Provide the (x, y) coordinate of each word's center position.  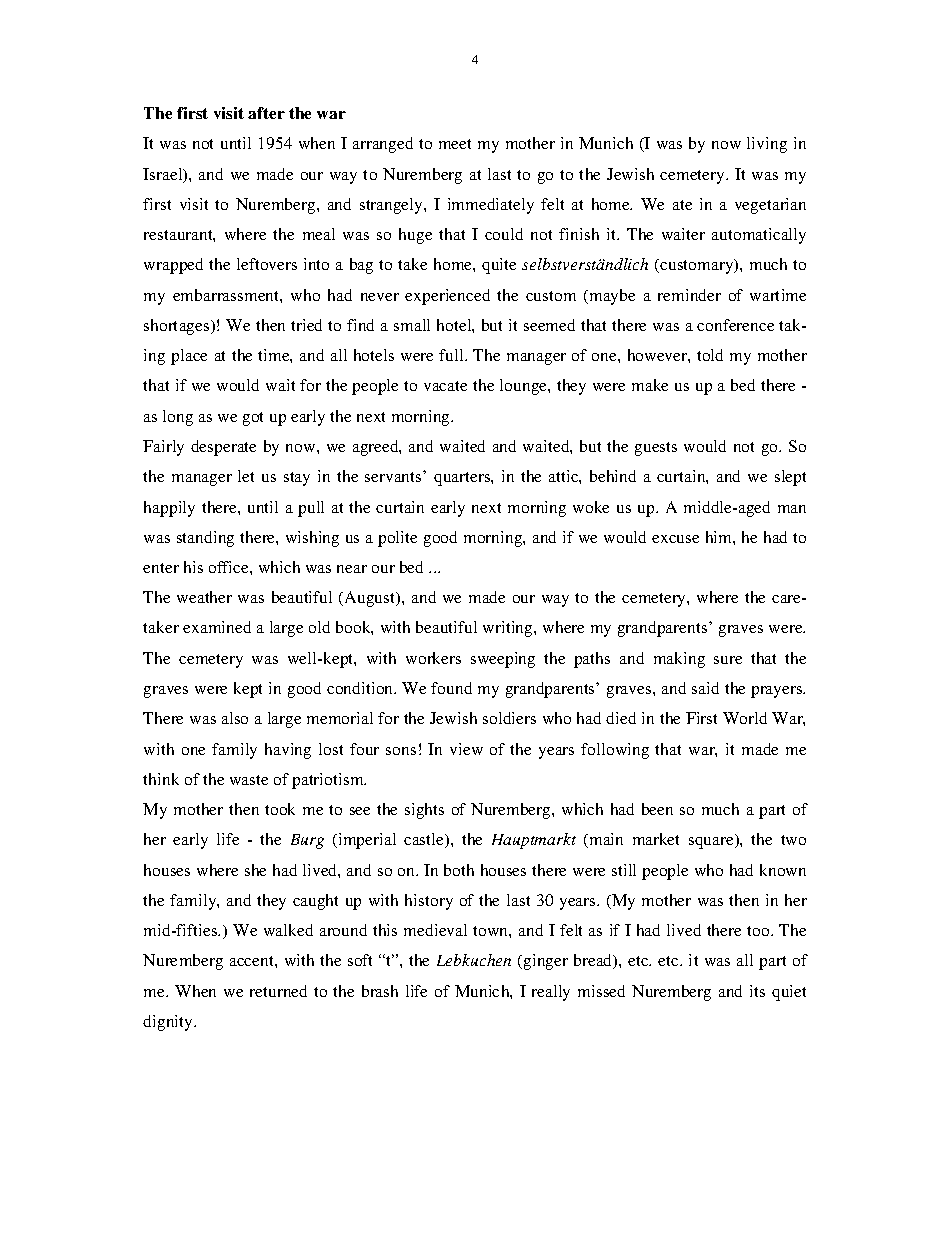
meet (455, 144)
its (757, 991)
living (767, 145)
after (266, 113)
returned (278, 991)
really (551, 993)
